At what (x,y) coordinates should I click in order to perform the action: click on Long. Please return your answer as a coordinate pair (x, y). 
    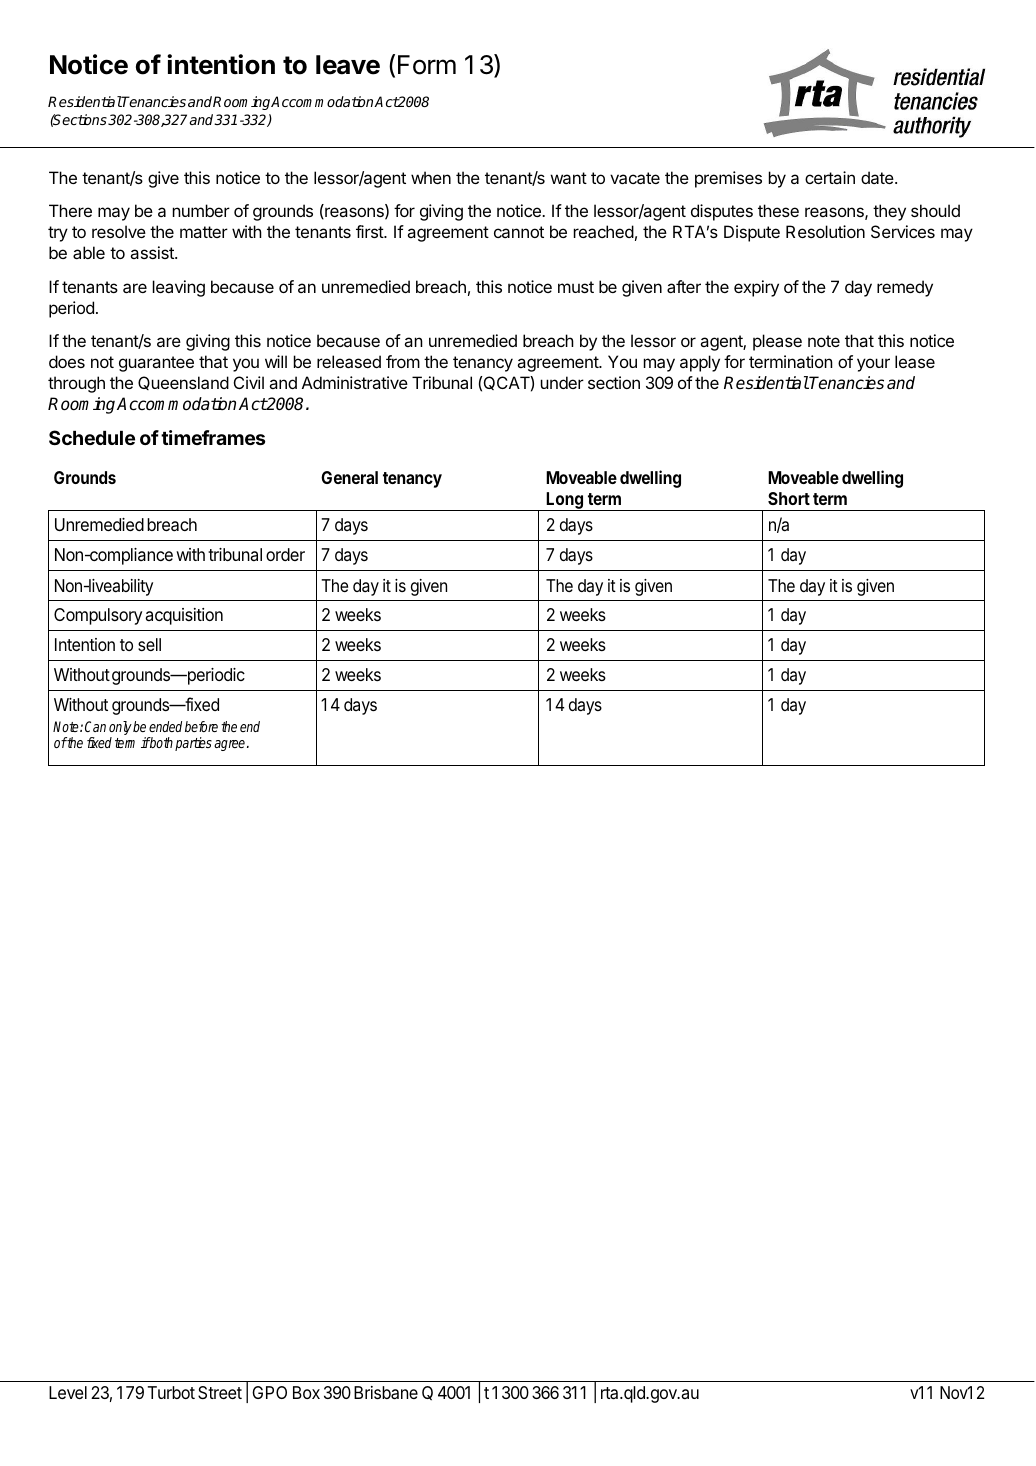
    Looking at the image, I should click on (565, 501).
